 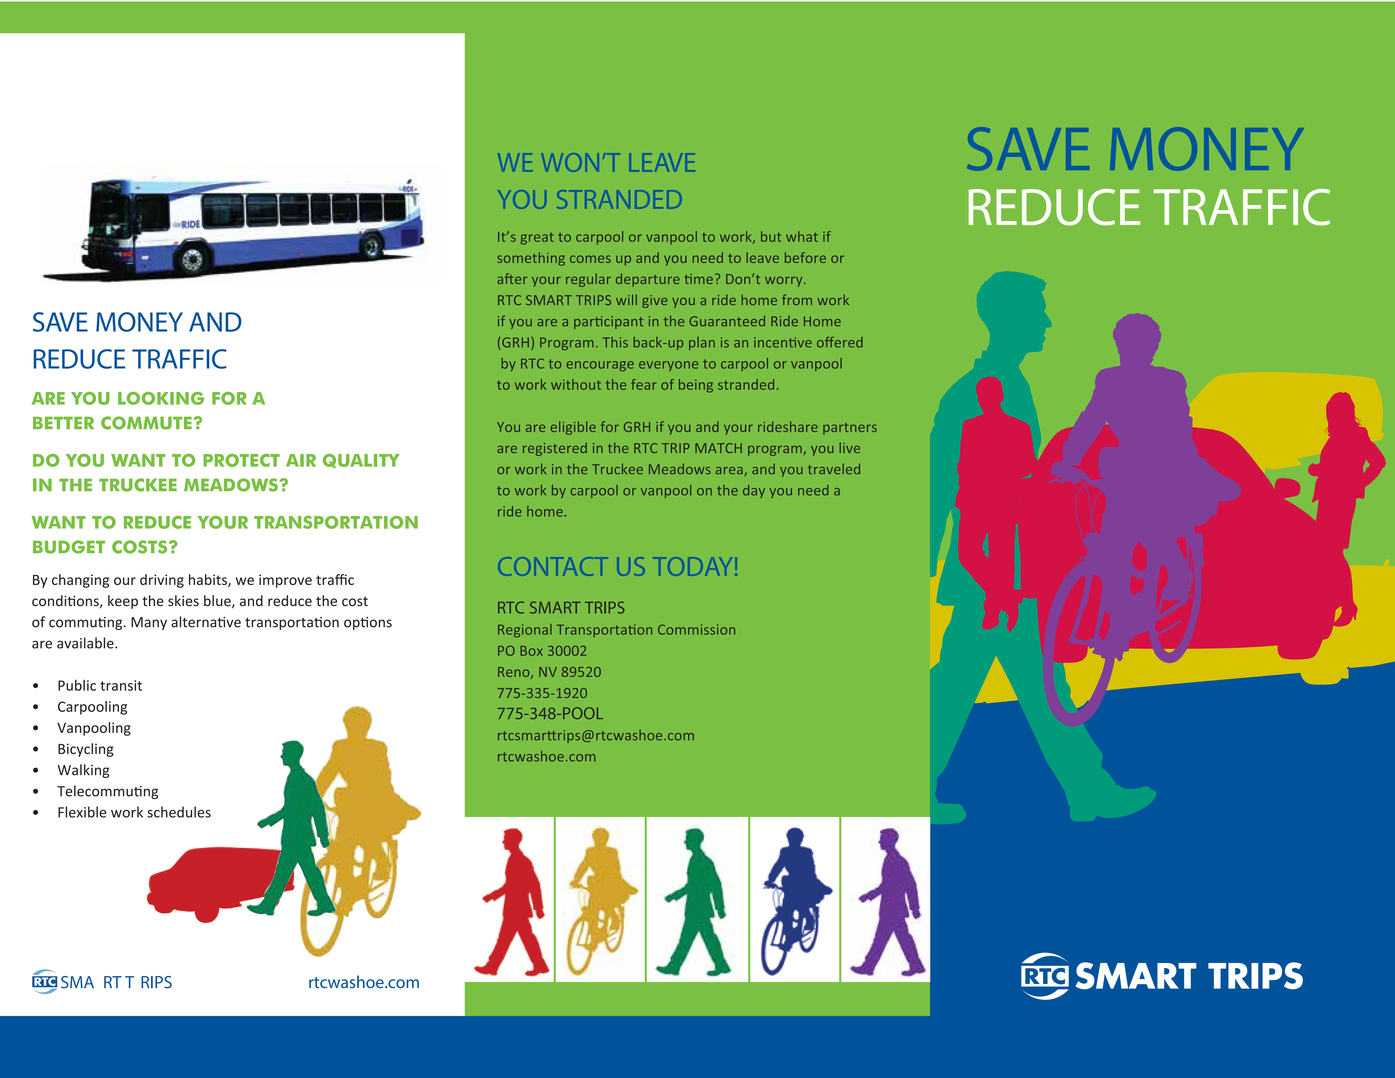 I want to click on LOOKING, so click(x=161, y=398).
